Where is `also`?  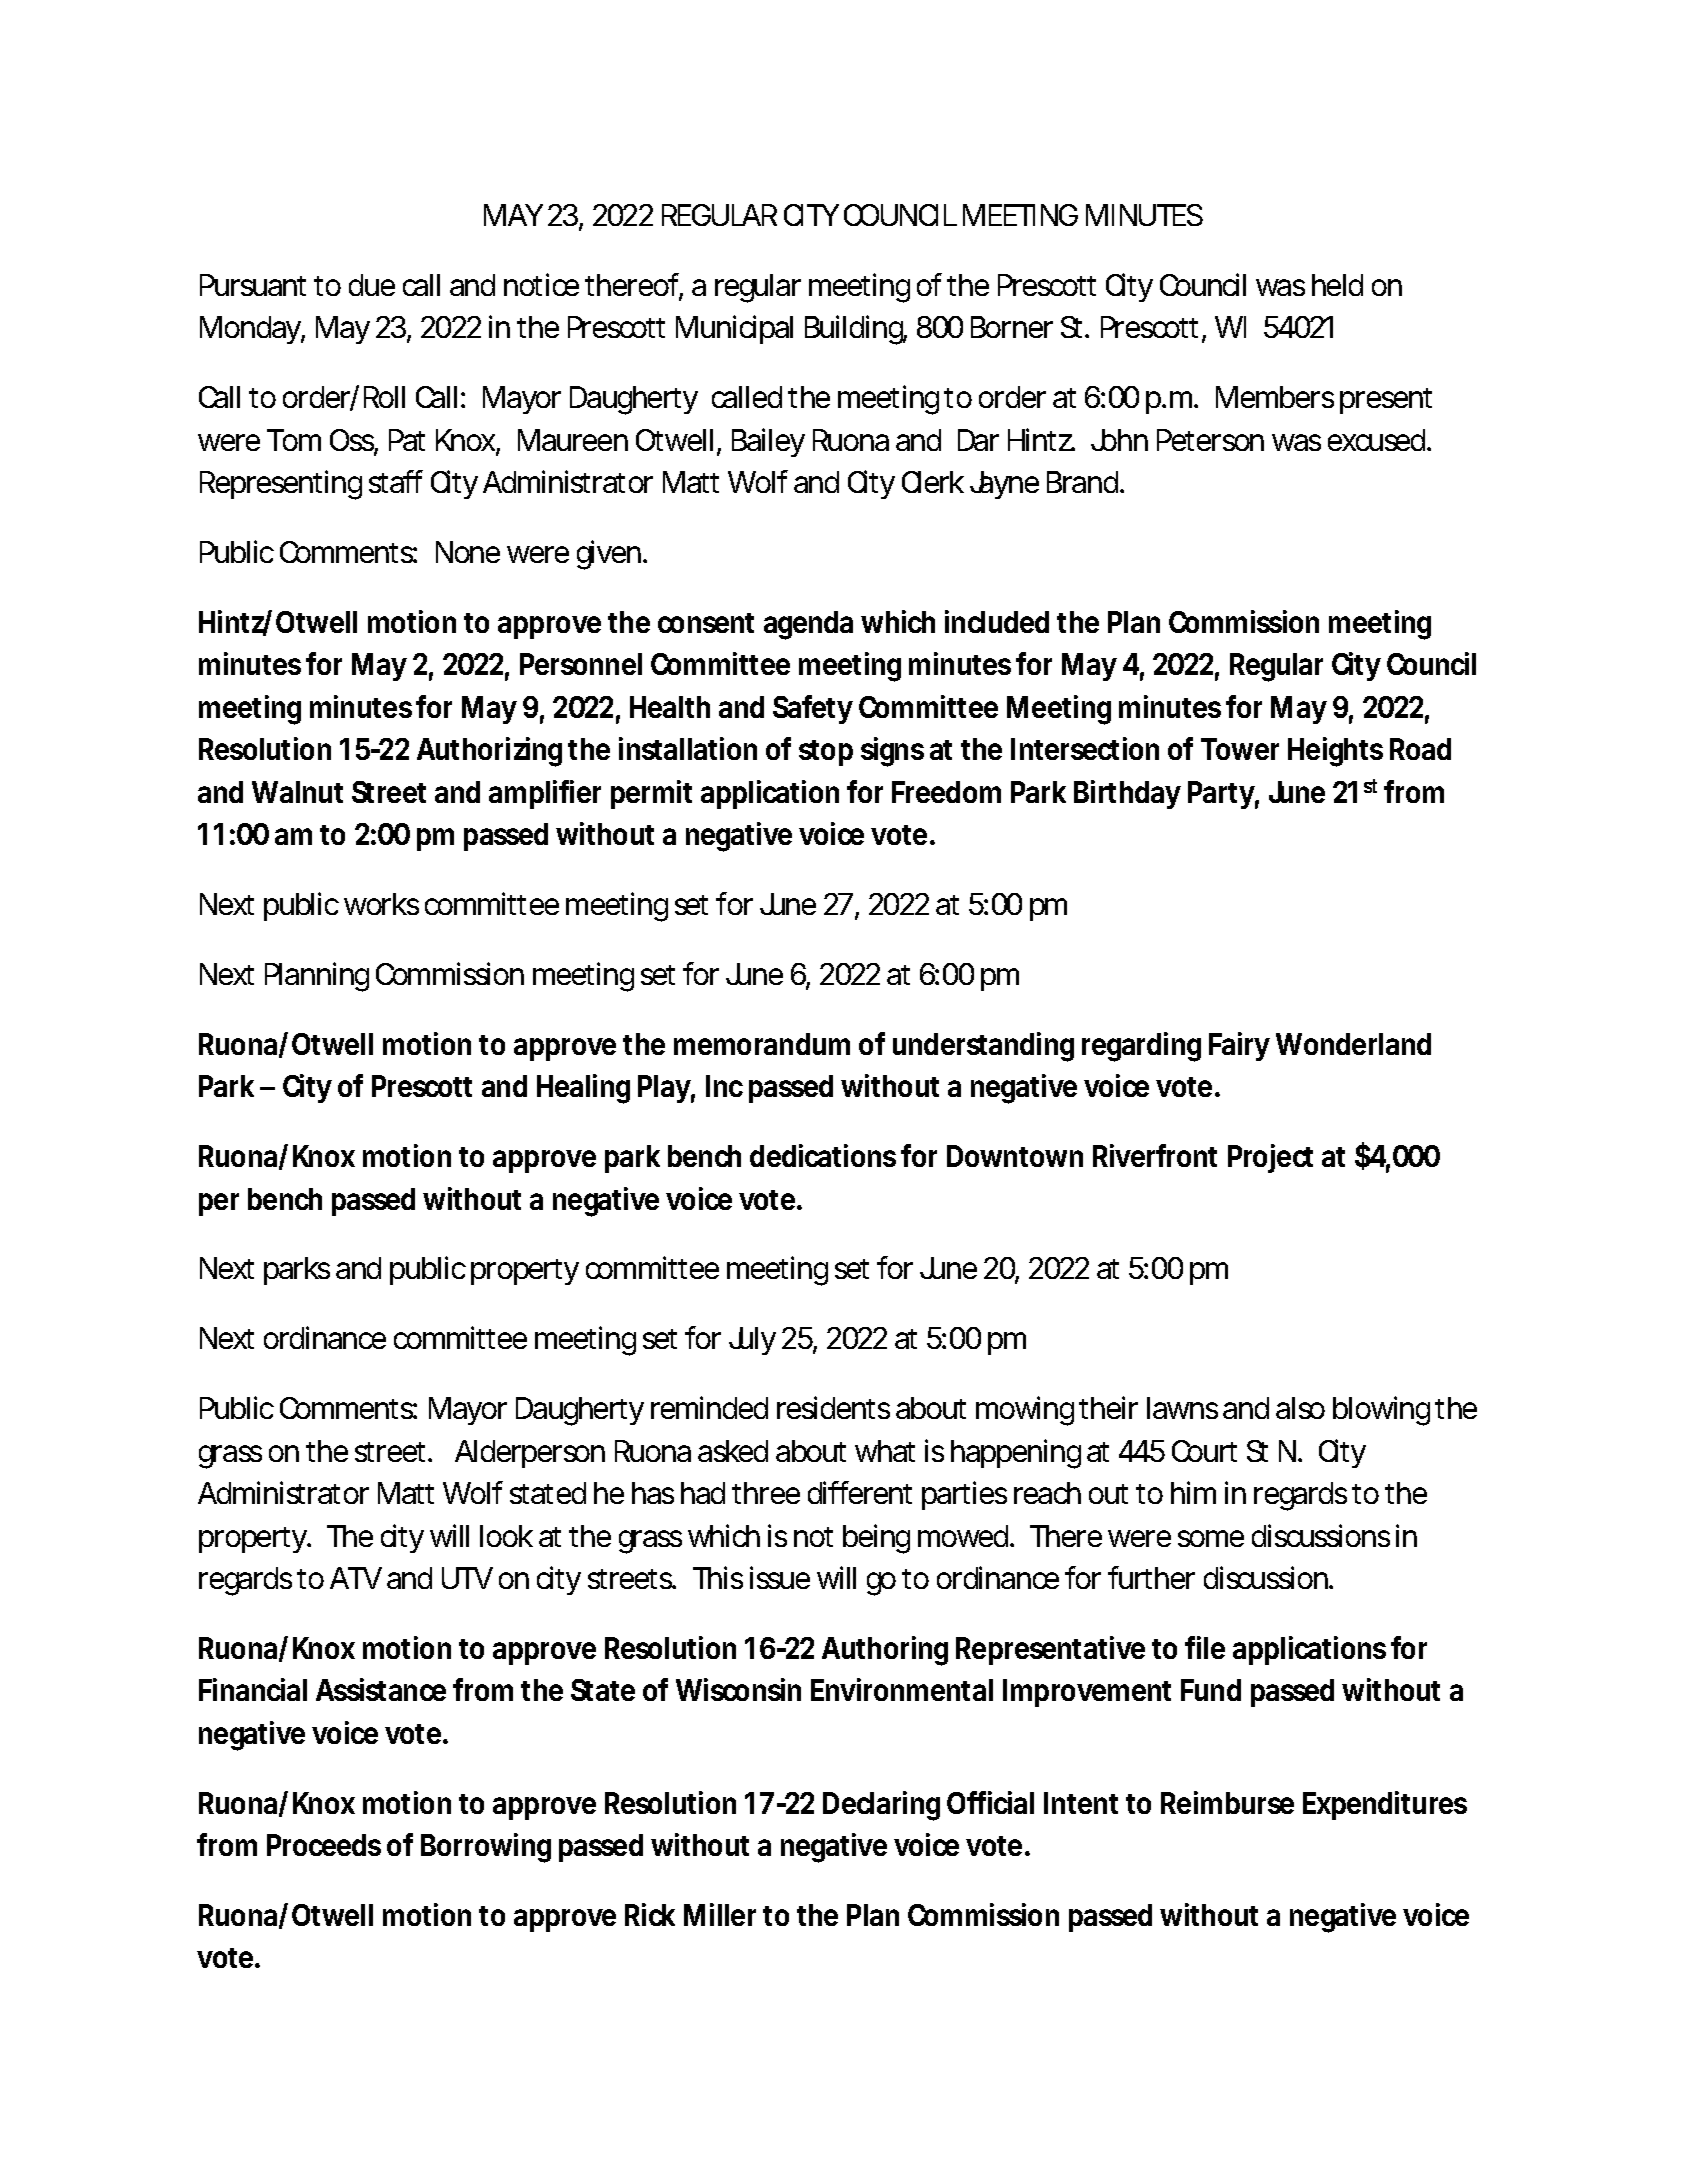 also is located at coordinates (1300, 1408).
